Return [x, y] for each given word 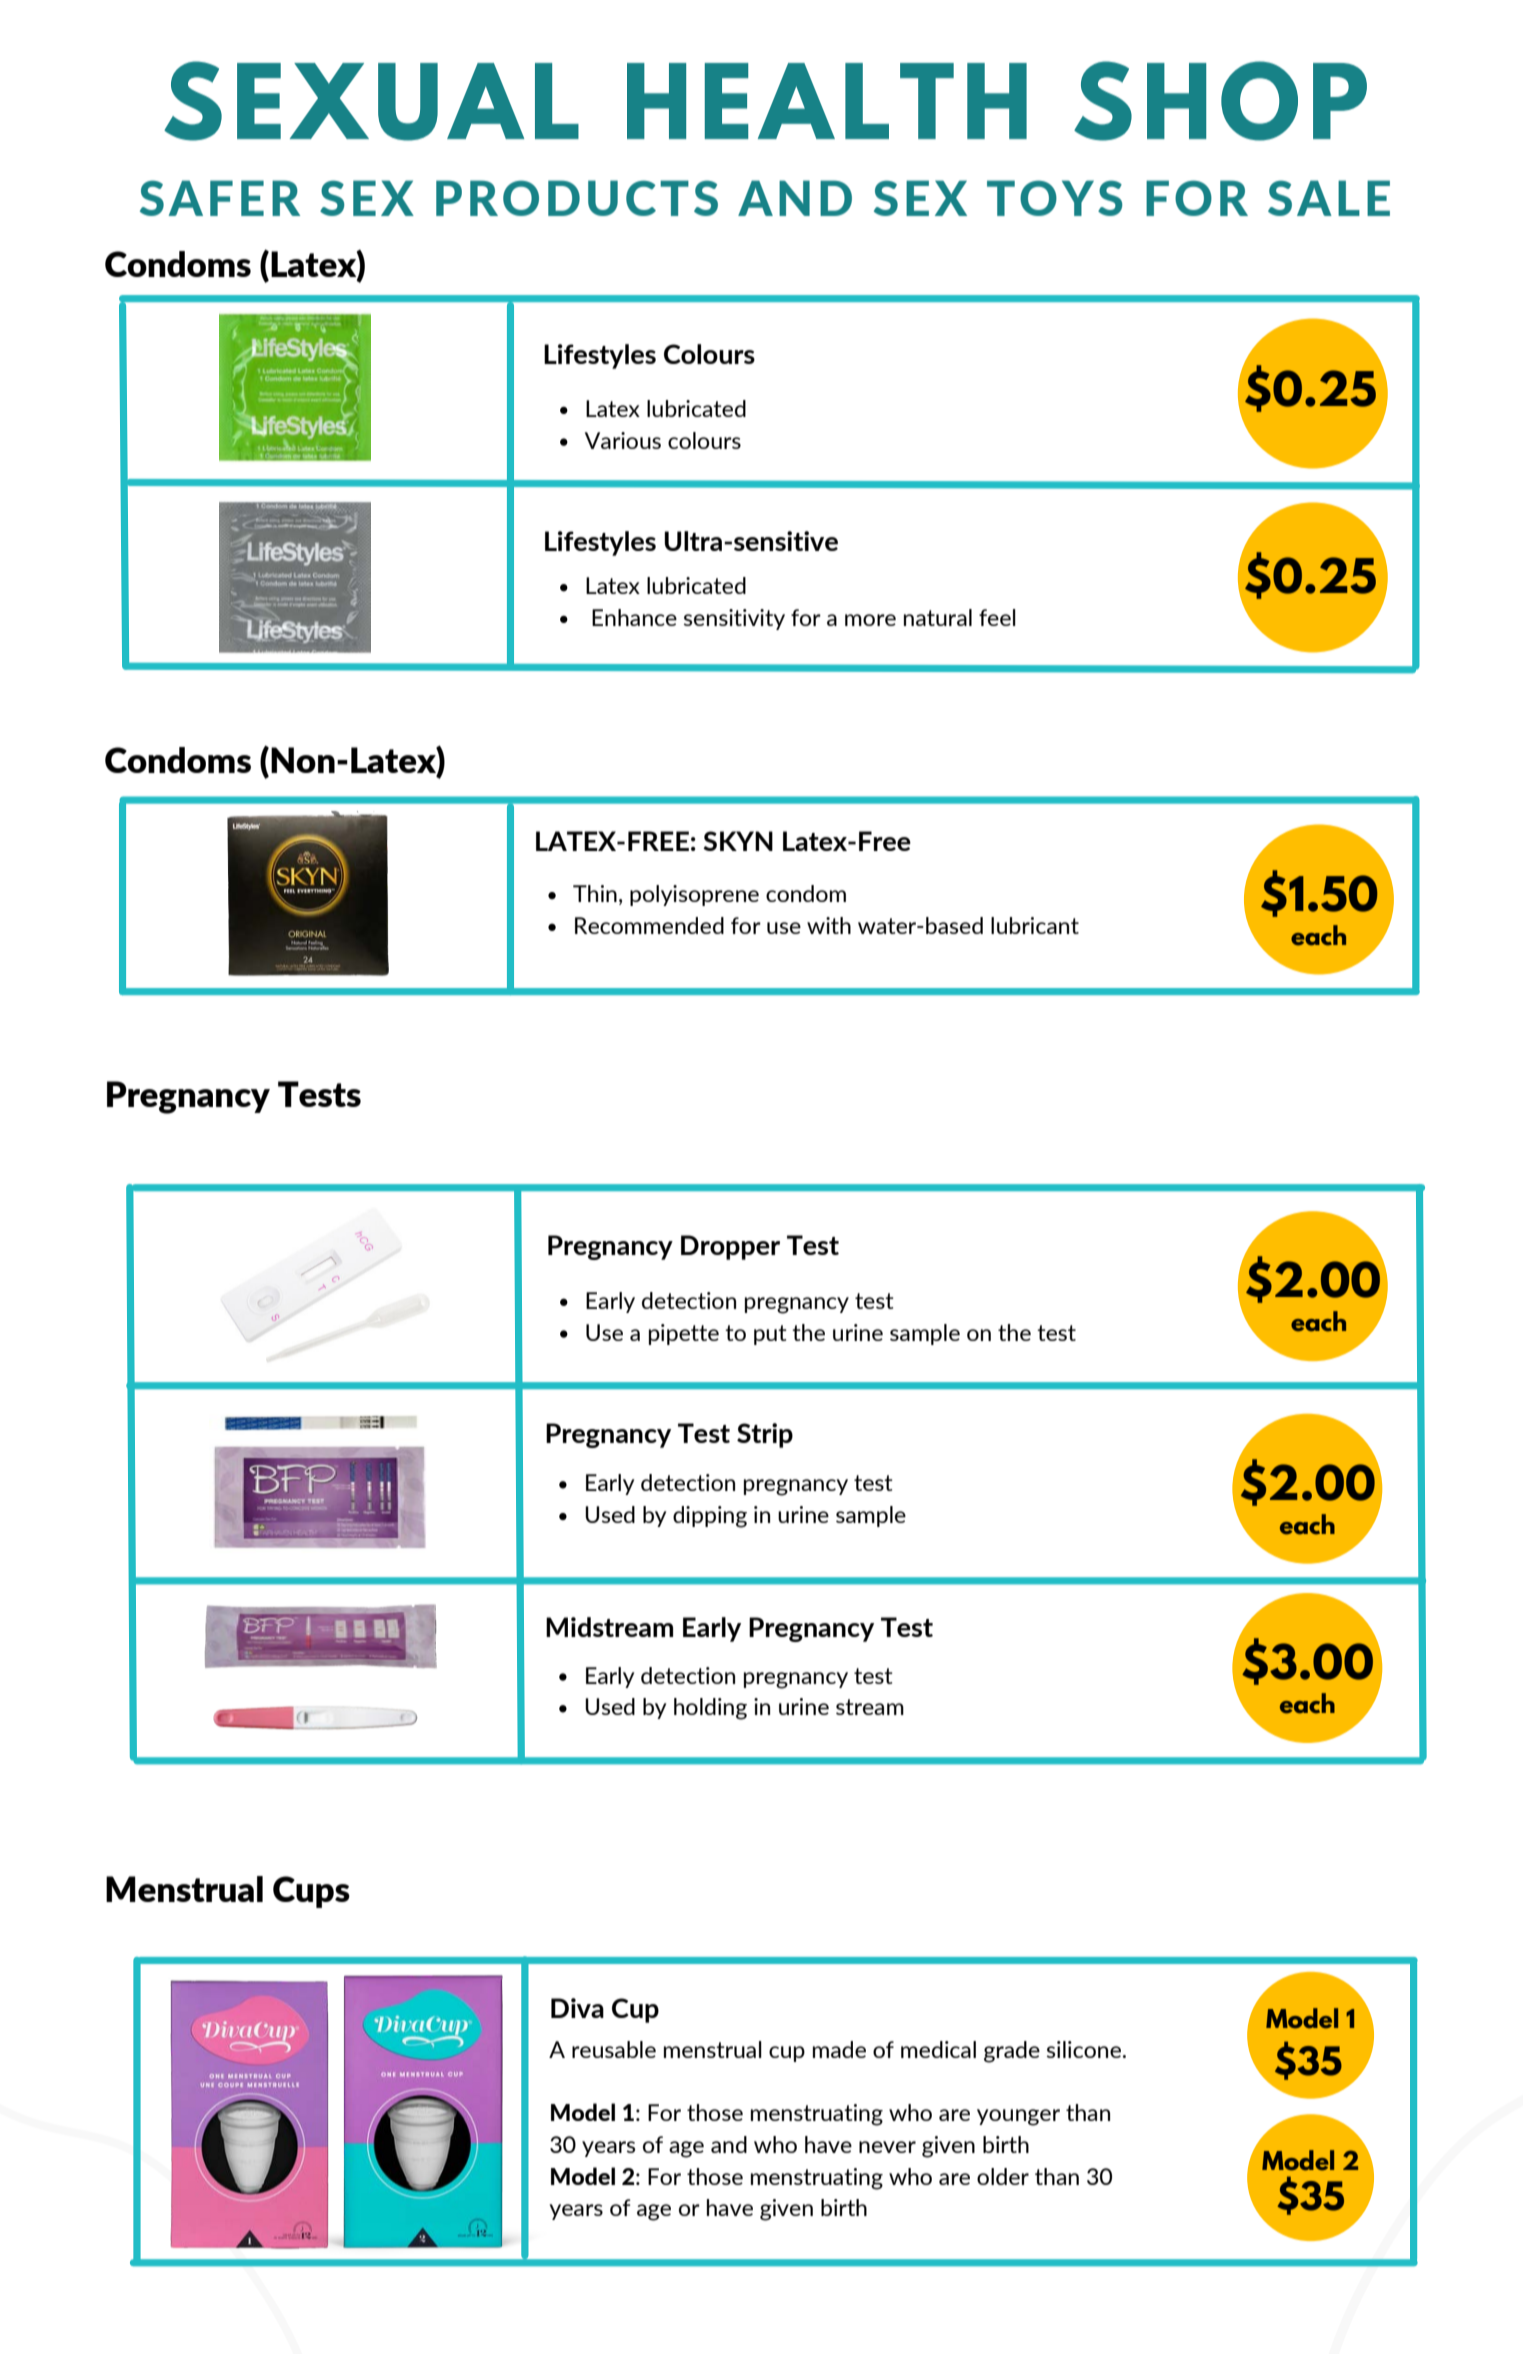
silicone [1085, 2049]
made [839, 2049]
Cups [311, 1892]
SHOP [1220, 101]
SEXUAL [371, 101]
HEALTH [827, 101]
